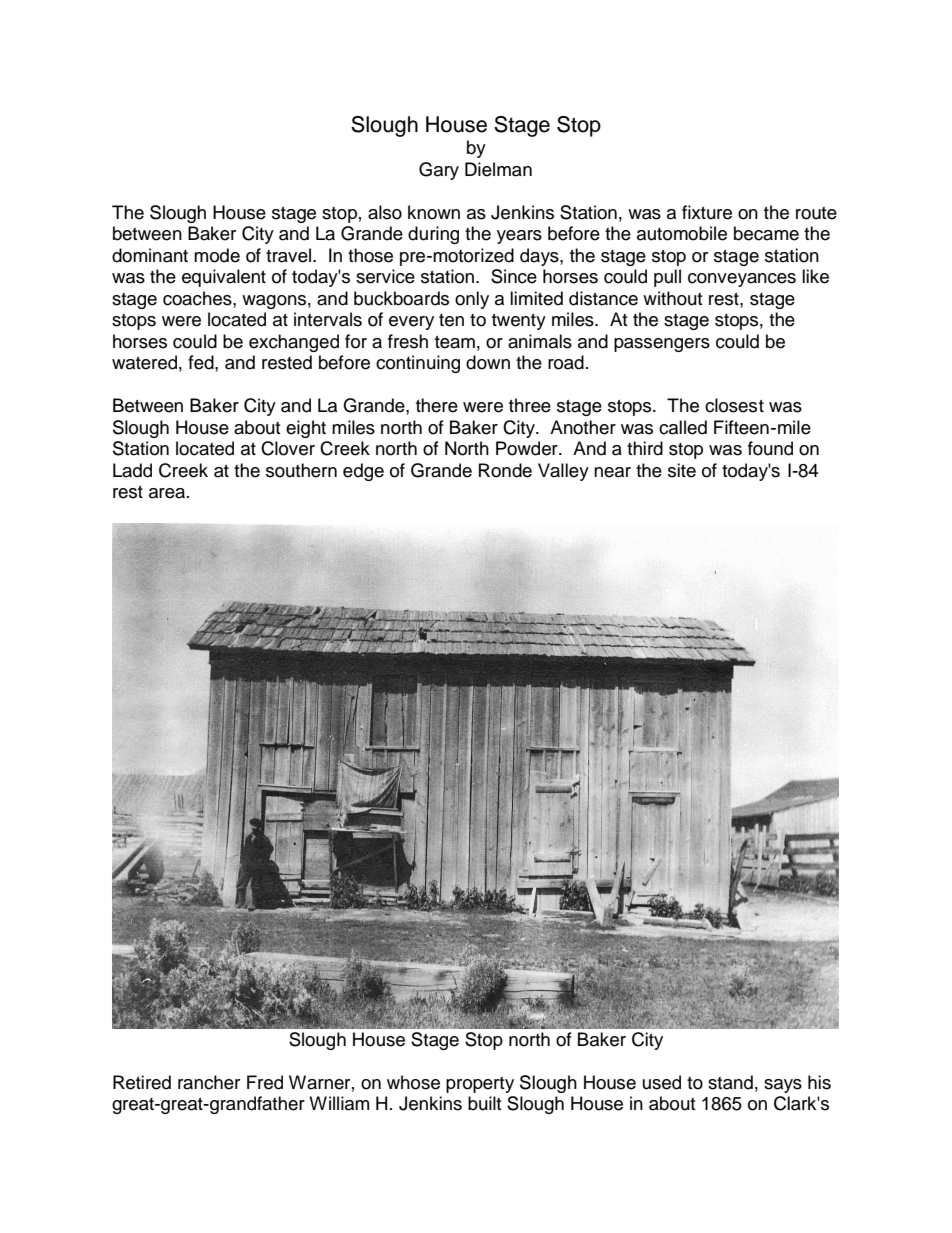 This page has width=952, height=1233. Describe the element at coordinates (167, 493) in the page. I see `area` at that location.
